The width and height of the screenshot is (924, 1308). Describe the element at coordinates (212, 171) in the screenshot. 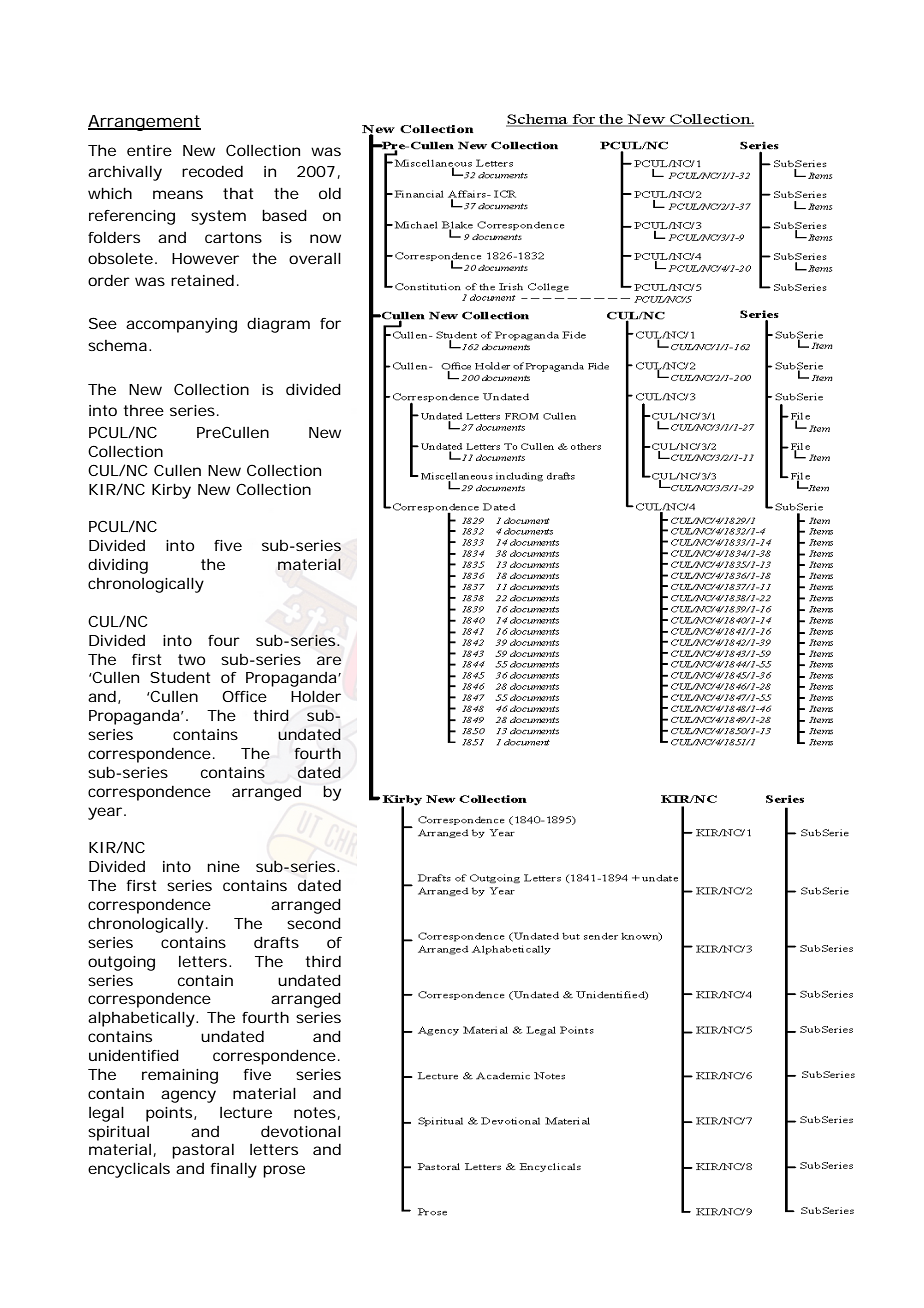

I see `recoded` at that location.
